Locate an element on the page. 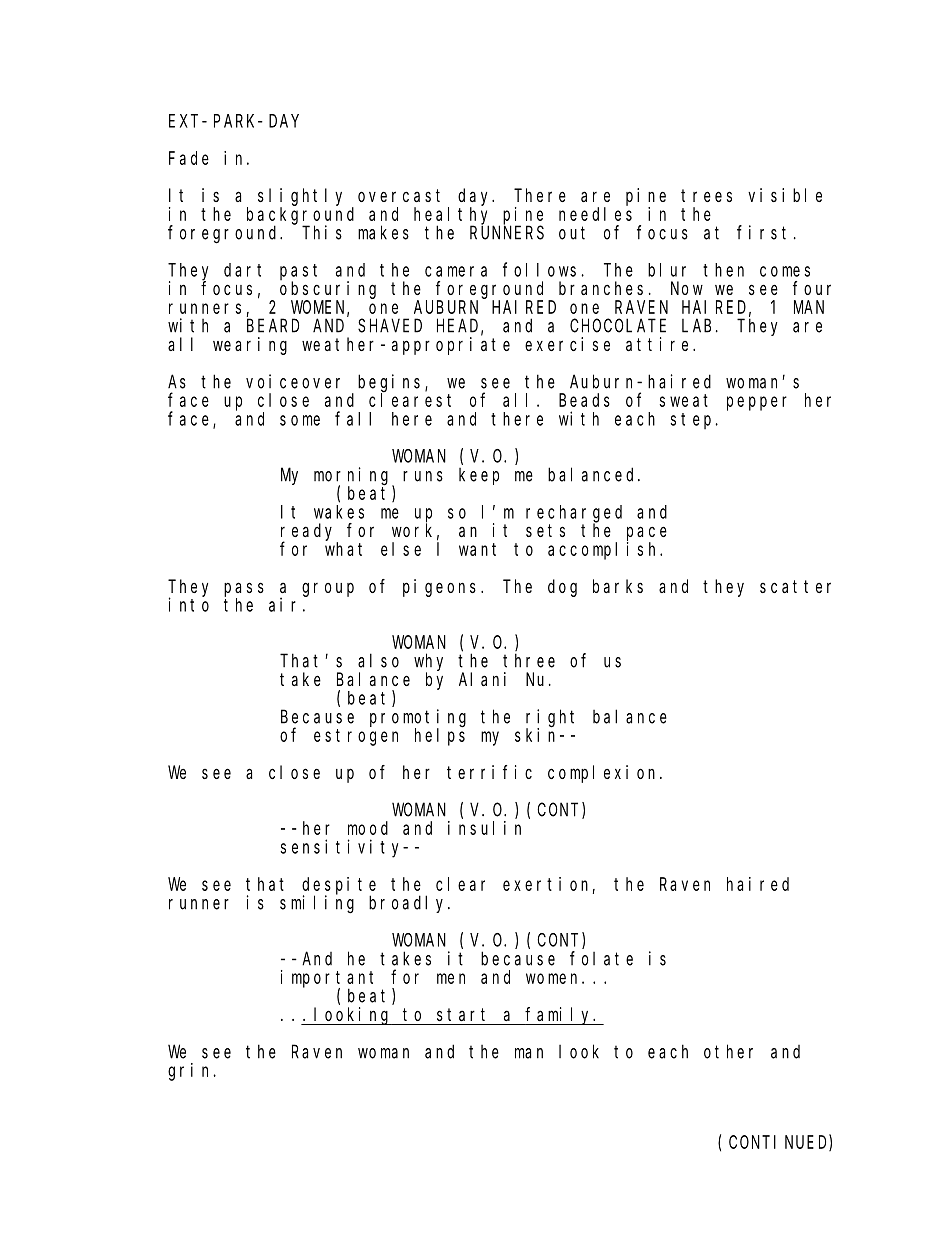  barks is located at coordinates (618, 586).
